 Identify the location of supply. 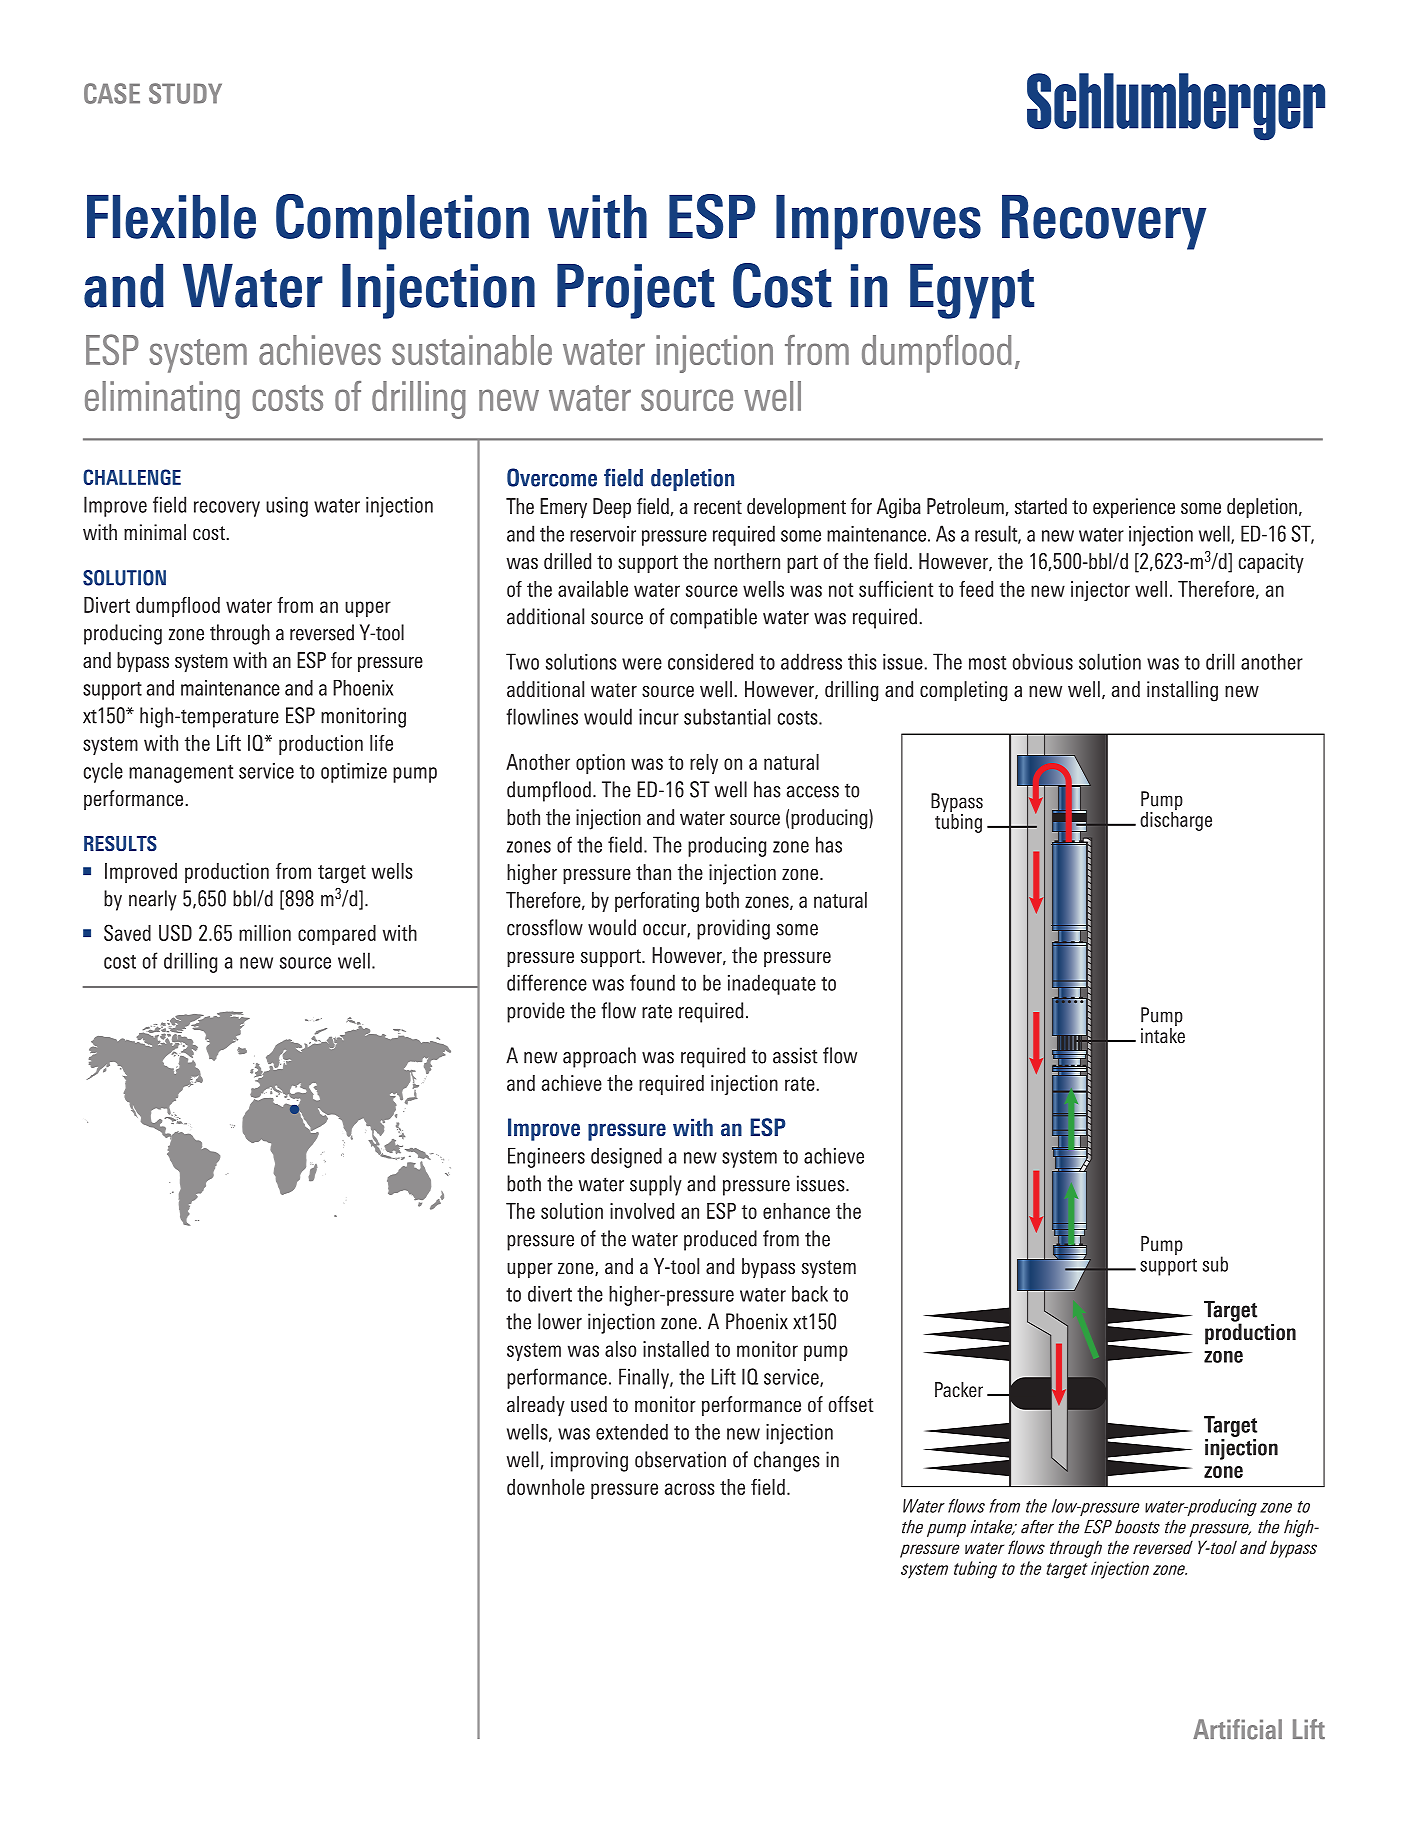
(656, 1185).
